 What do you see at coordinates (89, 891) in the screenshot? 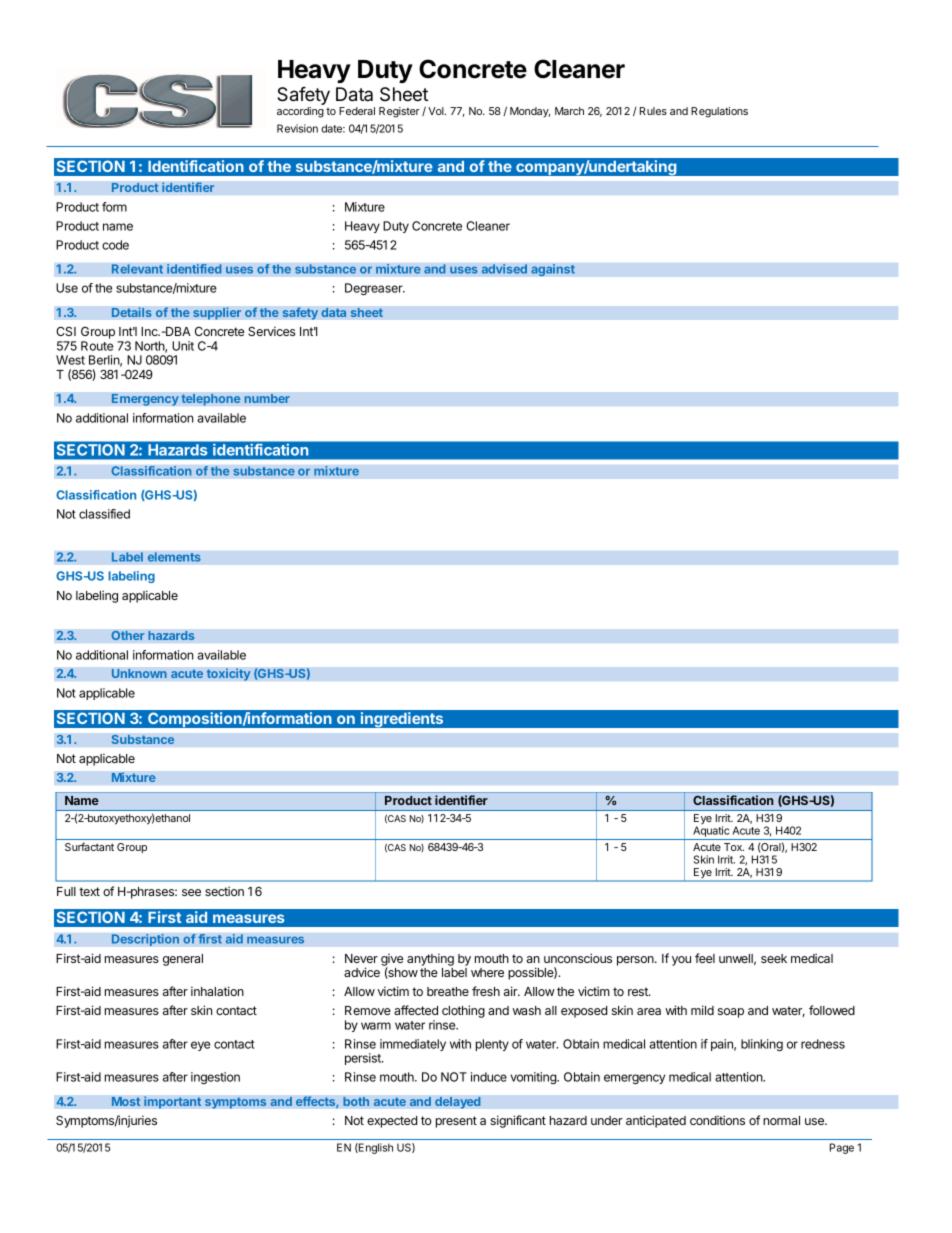
I see `text` at bounding box center [89, 891].
